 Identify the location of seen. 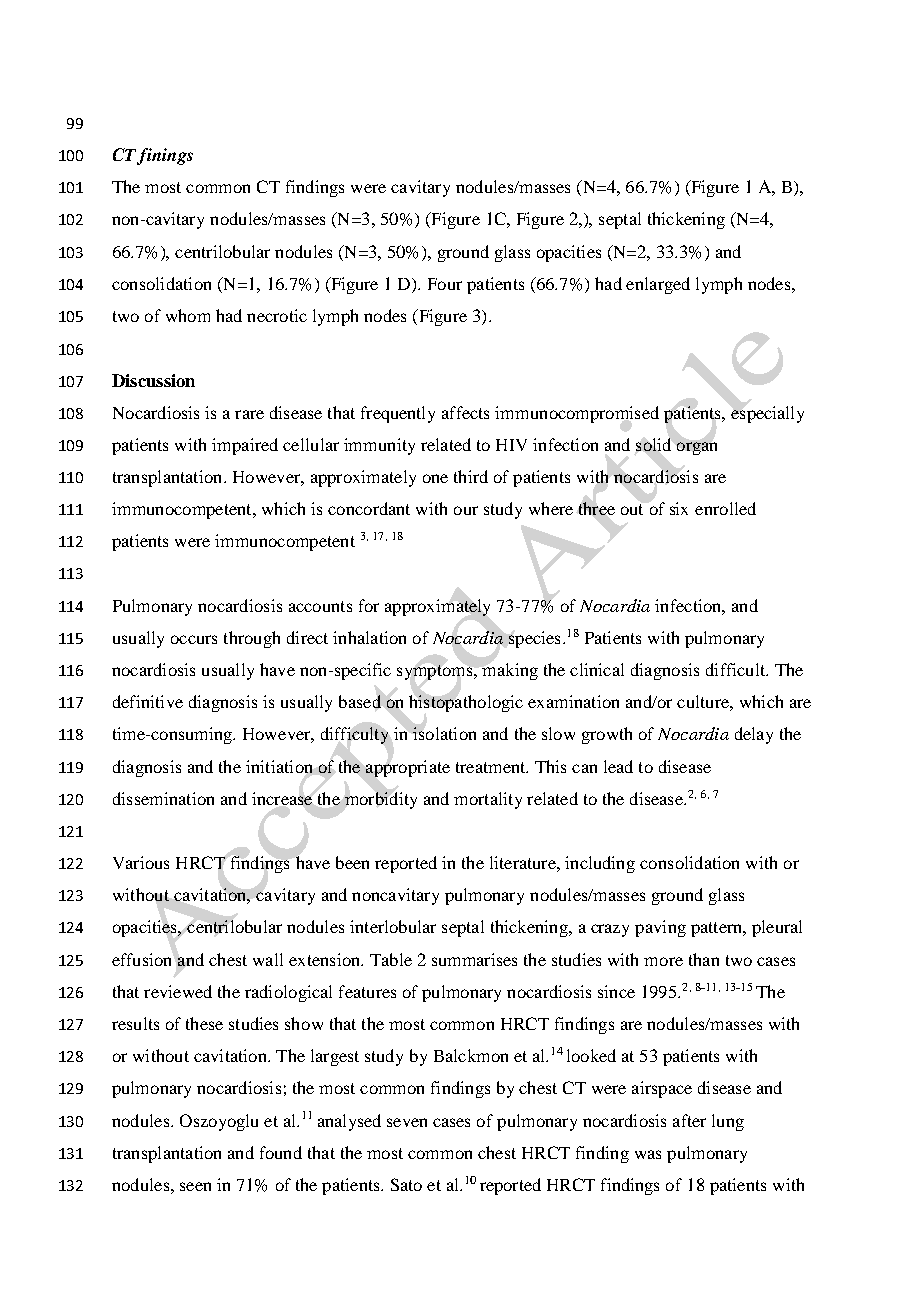
(195, 1186).
